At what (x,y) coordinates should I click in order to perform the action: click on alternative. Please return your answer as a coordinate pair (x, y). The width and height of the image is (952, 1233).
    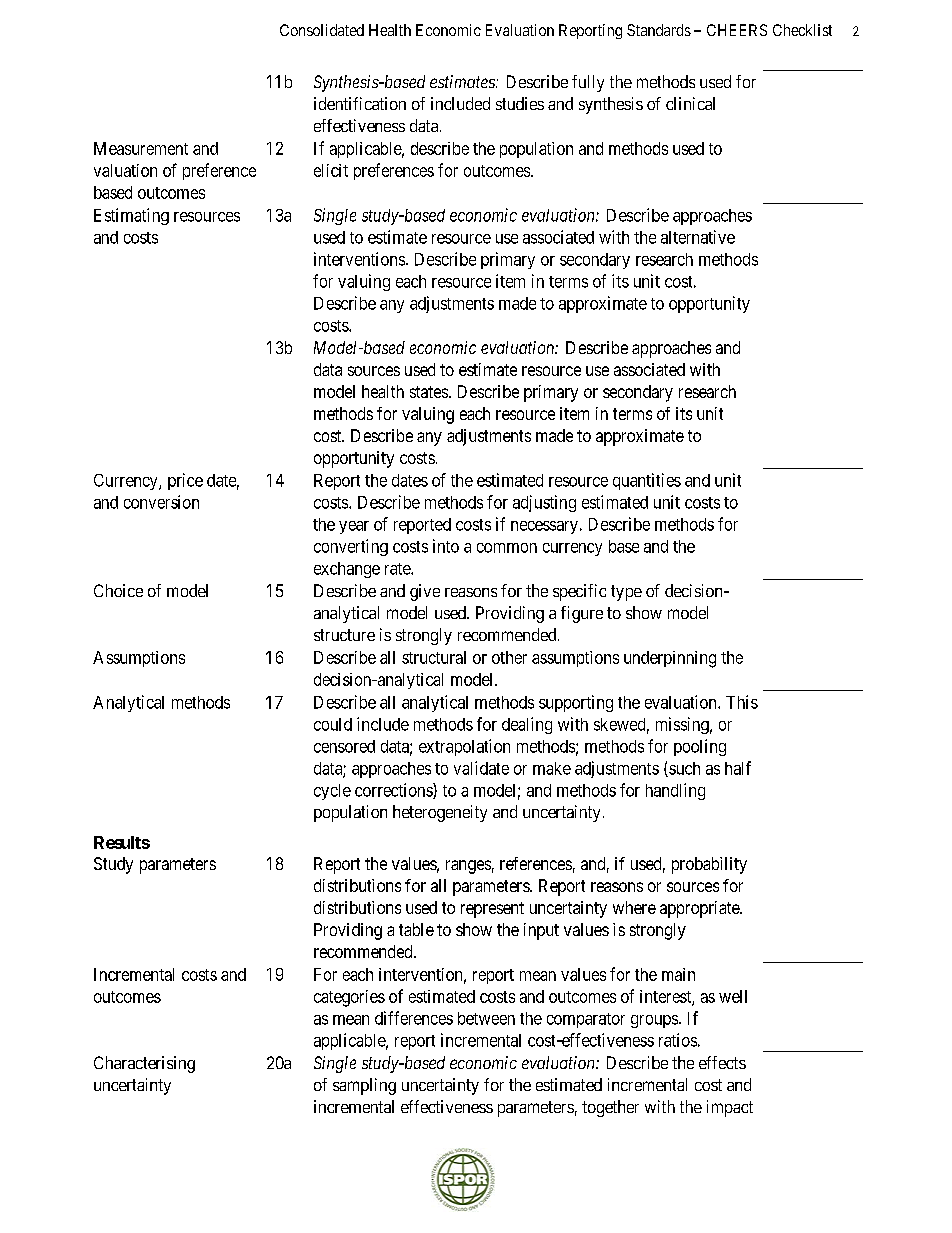
    Looking at the image, I should click on (698, 237).
